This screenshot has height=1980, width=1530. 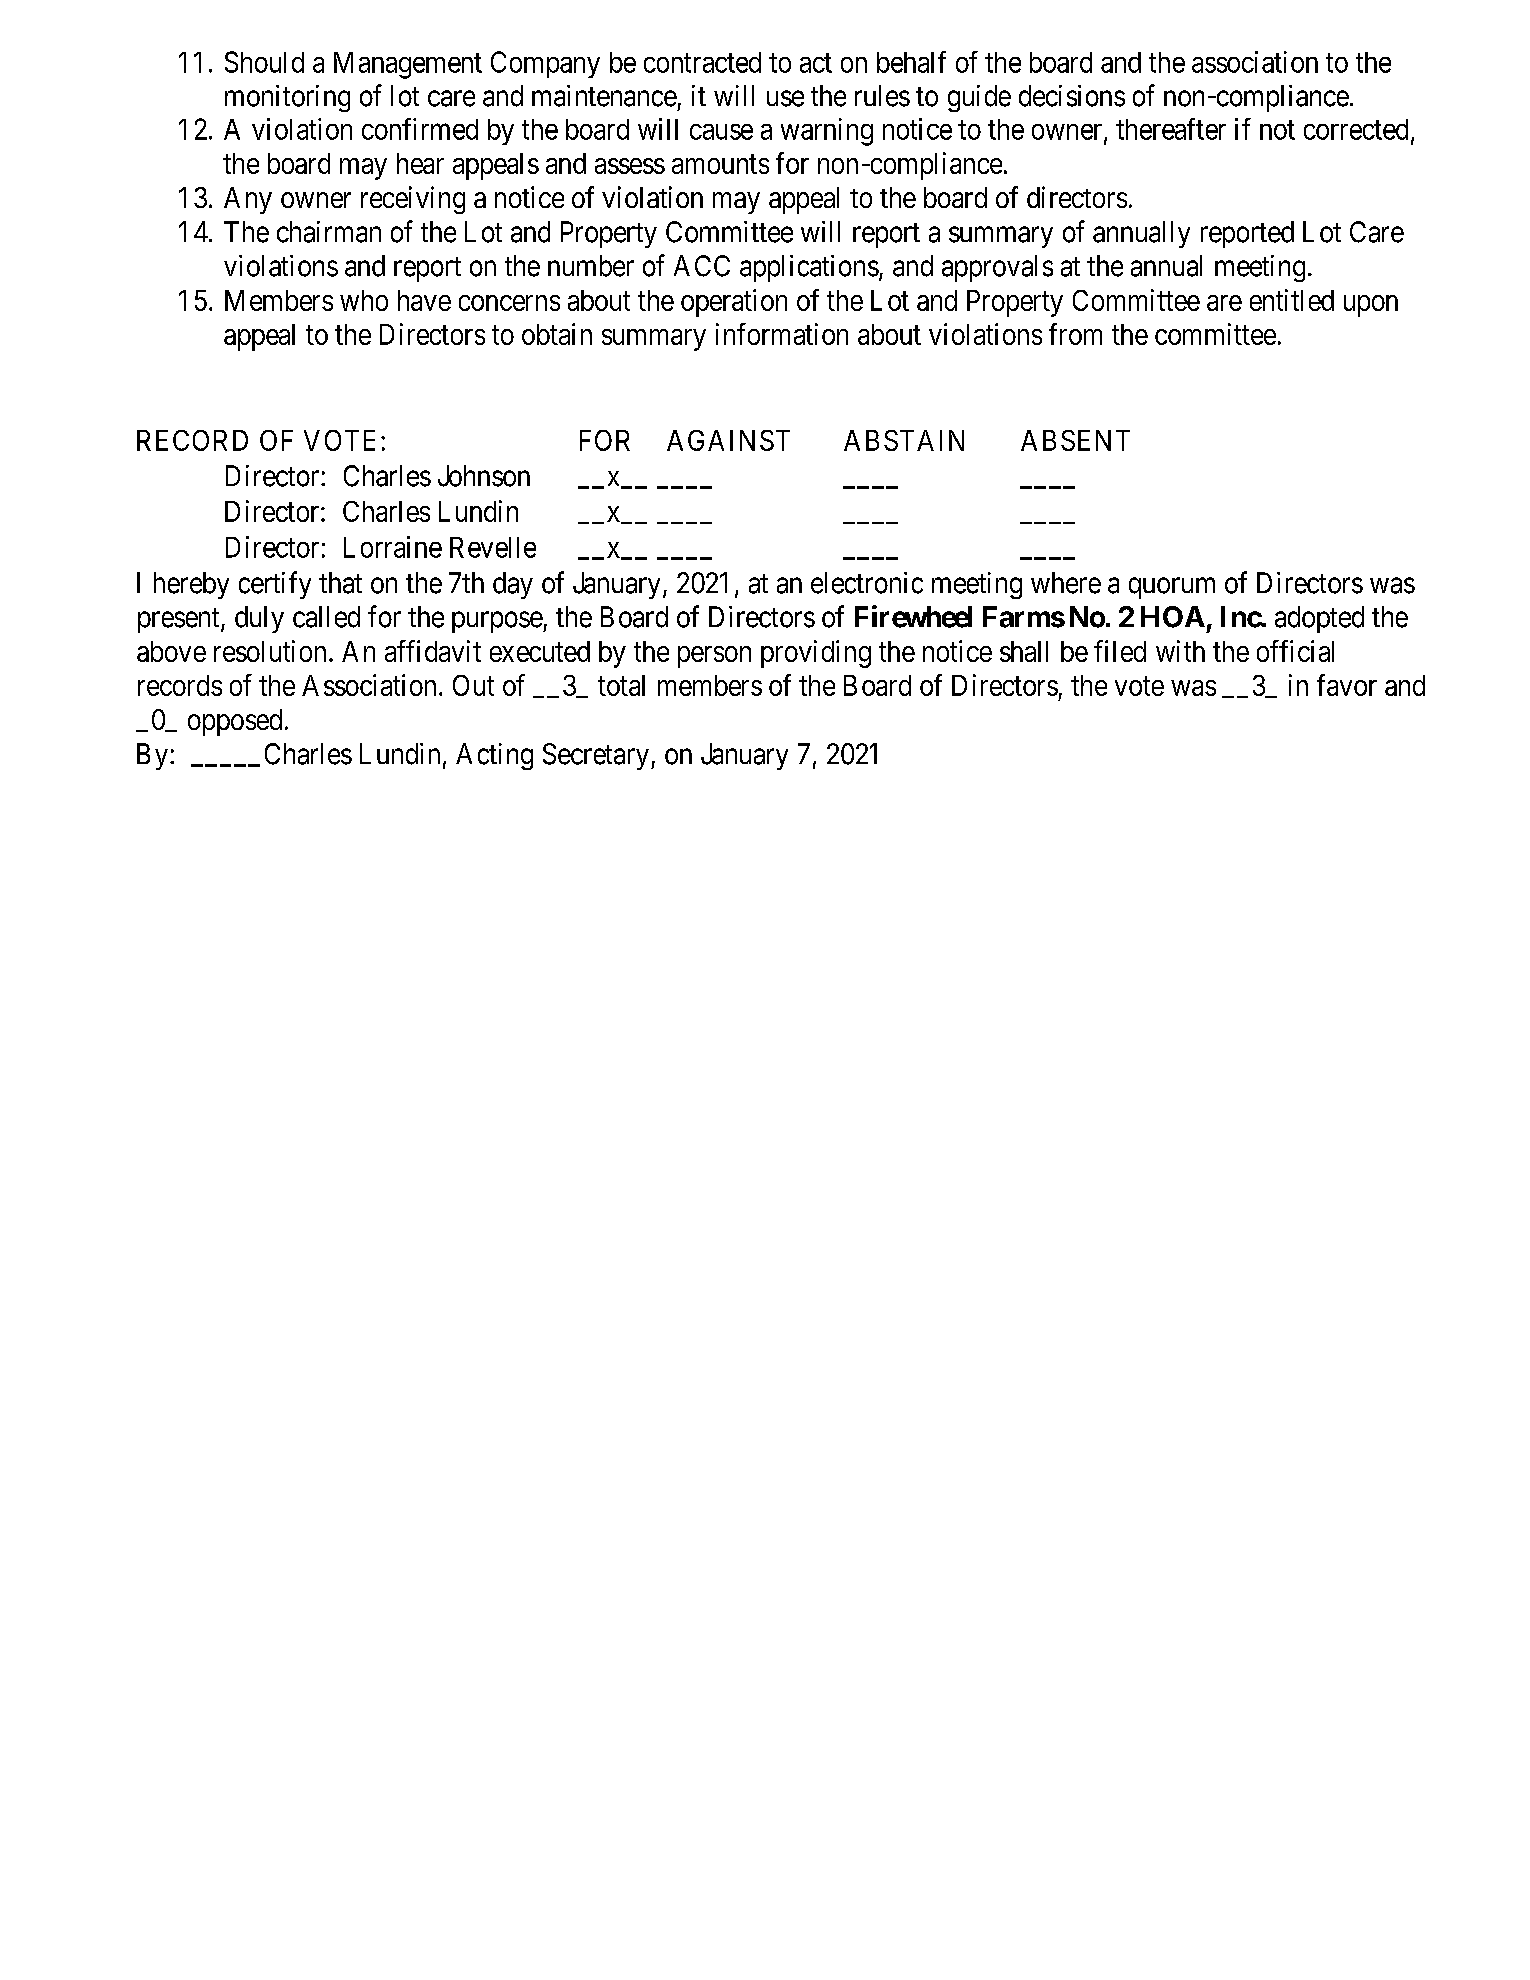 What do you see at coordinates (782, 334) in the screenshot?
I see `information` at bounding box center [782, 334].
